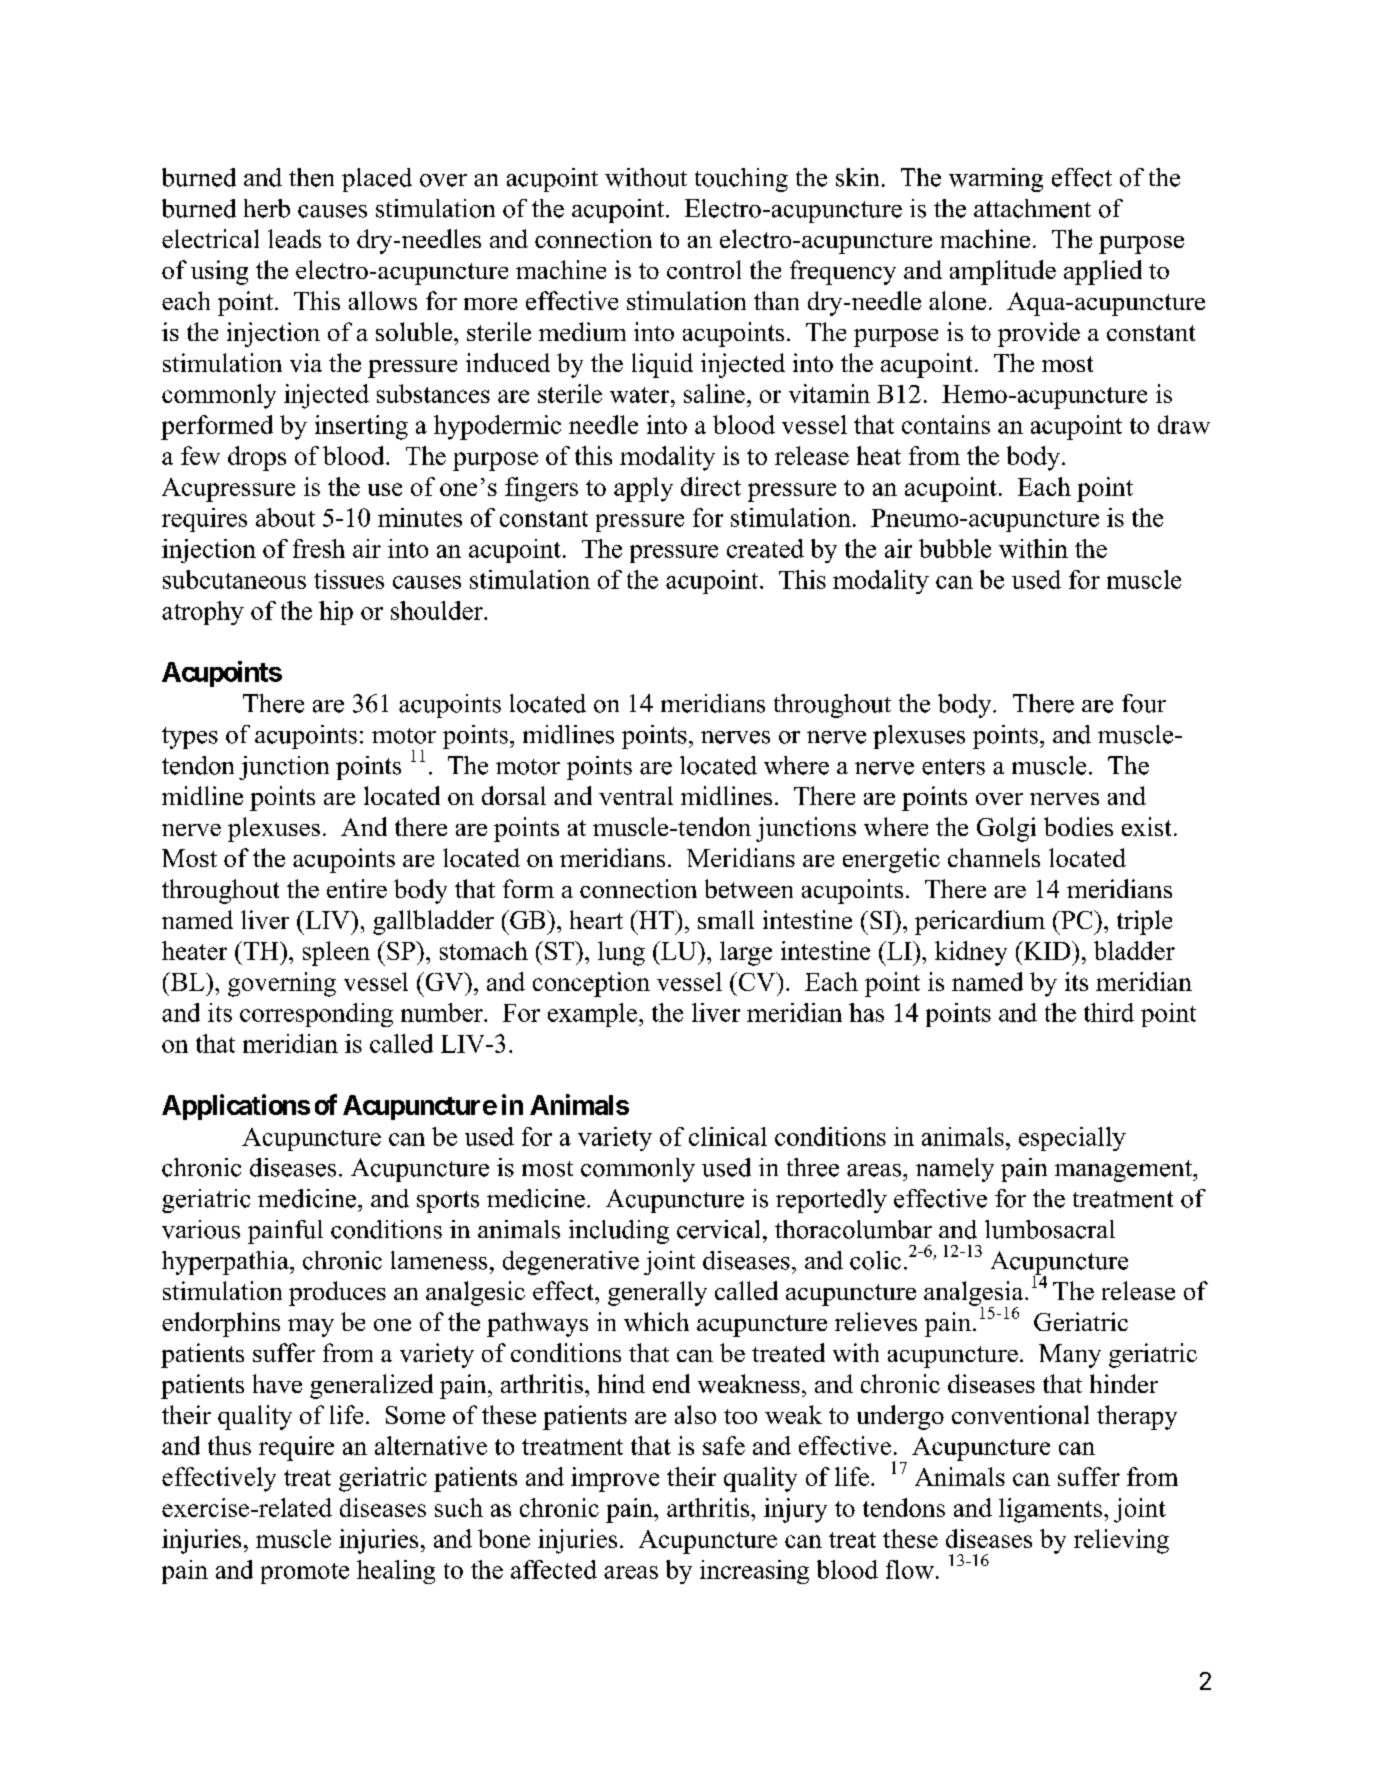 Image resolution: width=1373 pixels, height=1776 pixels. Describe the element at coordinates (704, 269) in the screenshot. I see `control` at that location.
